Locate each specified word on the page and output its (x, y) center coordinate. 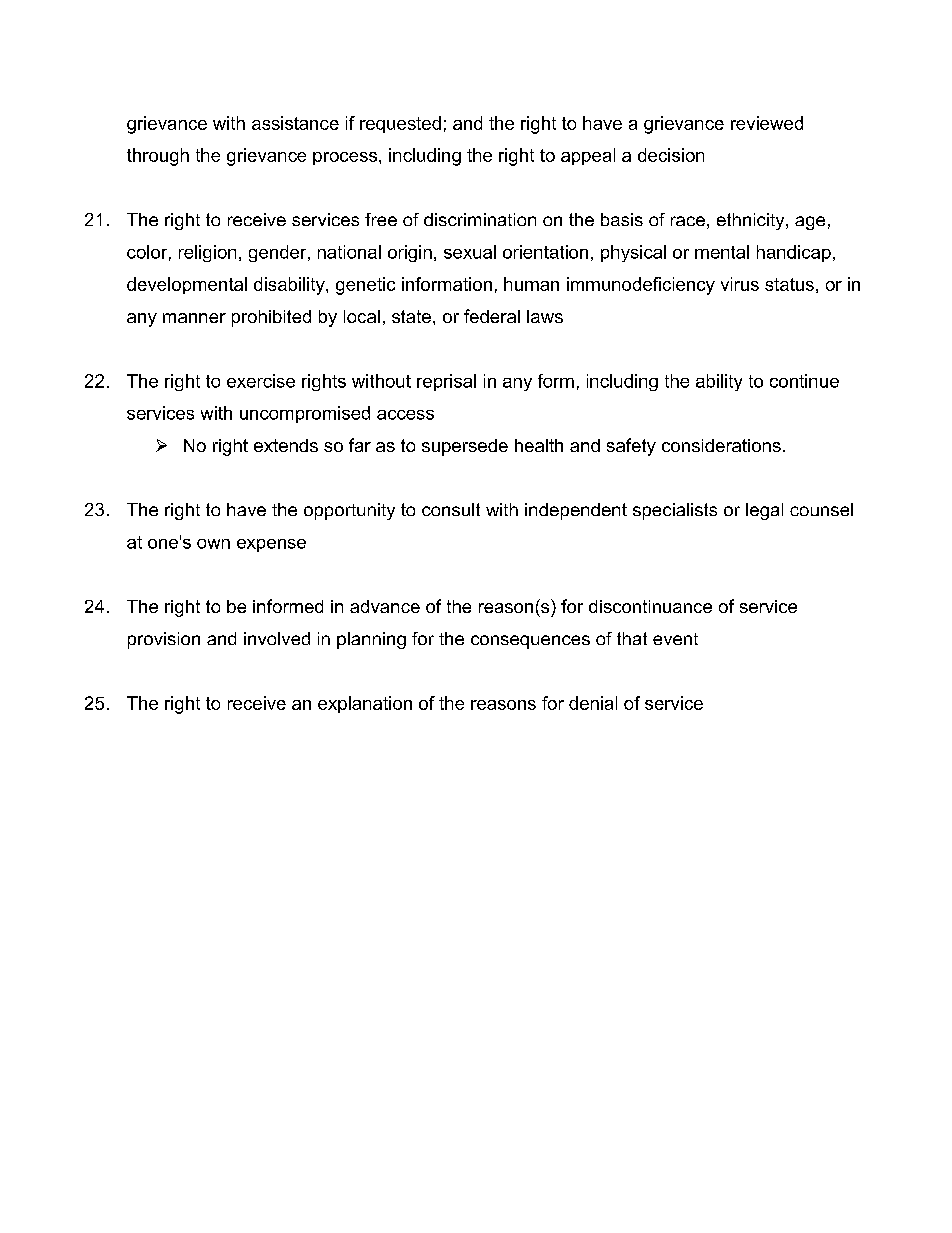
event (675, 639)
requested (400, 124)
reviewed (767, 123)
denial (593, 703)
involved (277, 638)
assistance (295, 123)
